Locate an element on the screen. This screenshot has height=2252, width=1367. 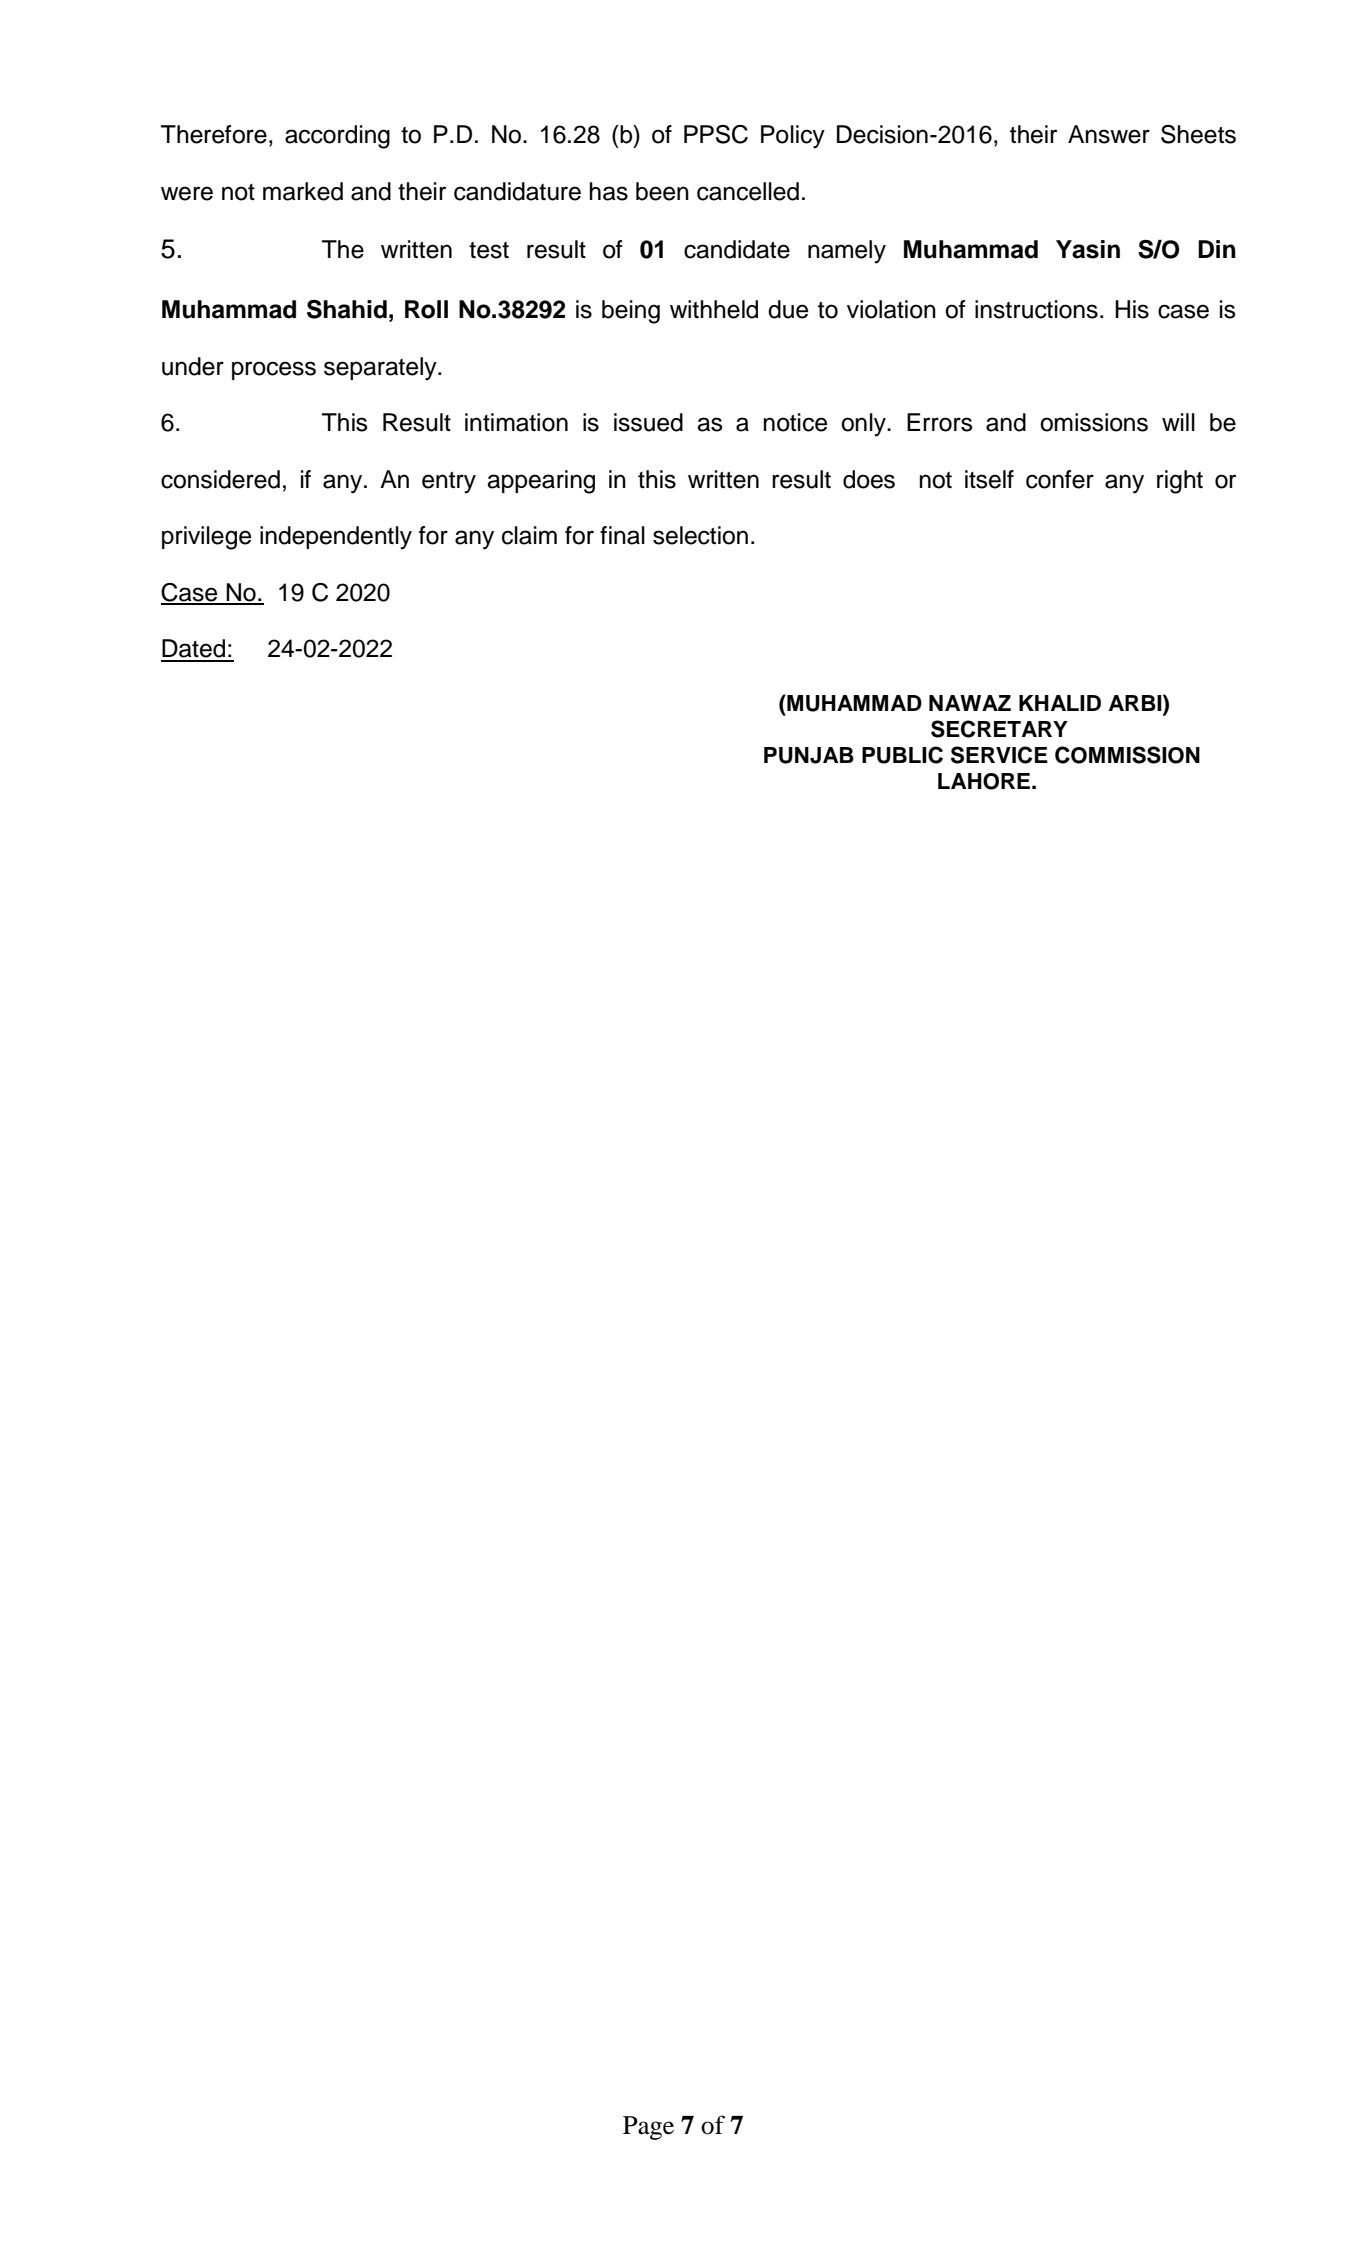
LAHORE is located at coordinates (985, 781).
